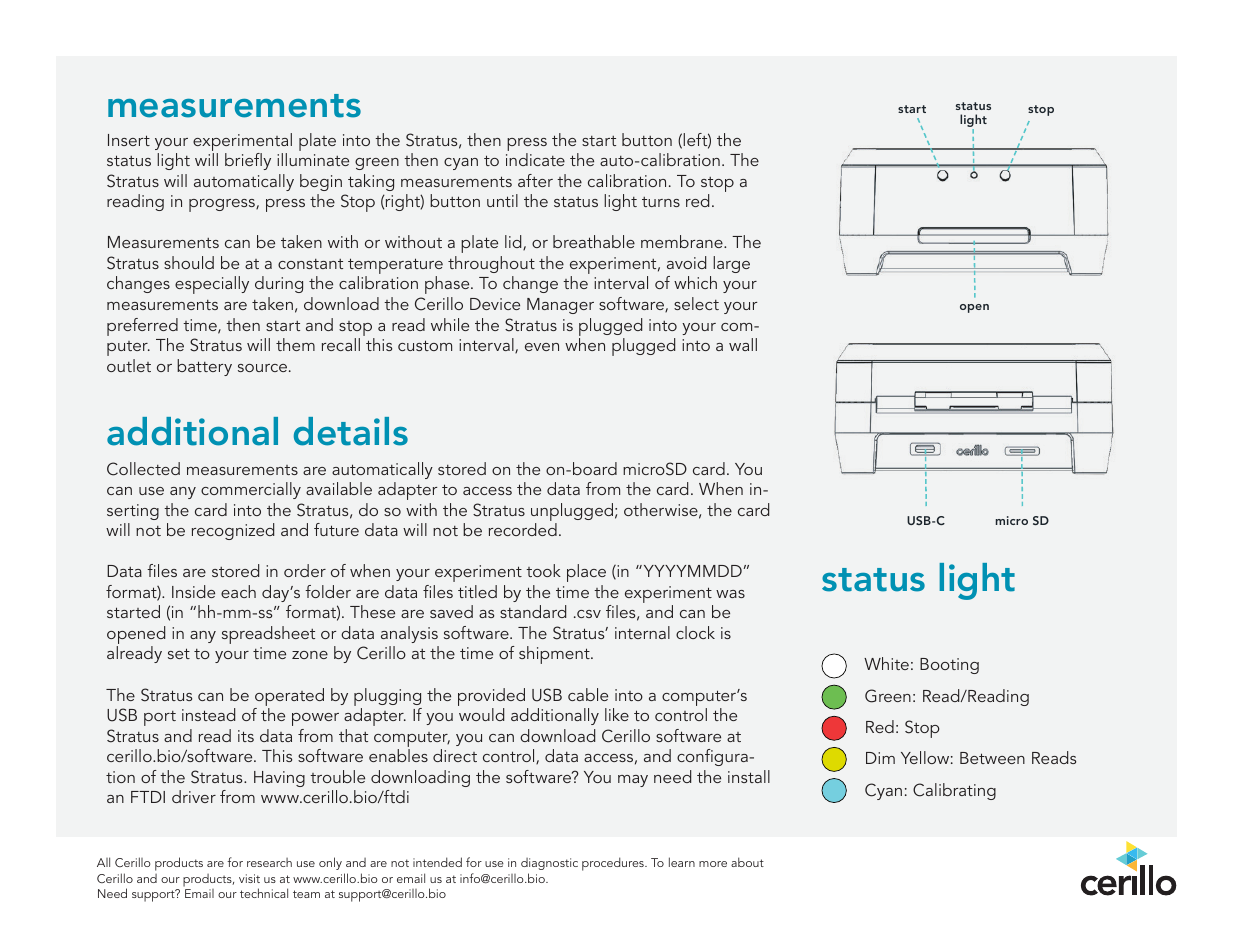  What do you see at coordinates (747, 862) in the screenshot?
I see `about` at bounding box center [747, 862].
